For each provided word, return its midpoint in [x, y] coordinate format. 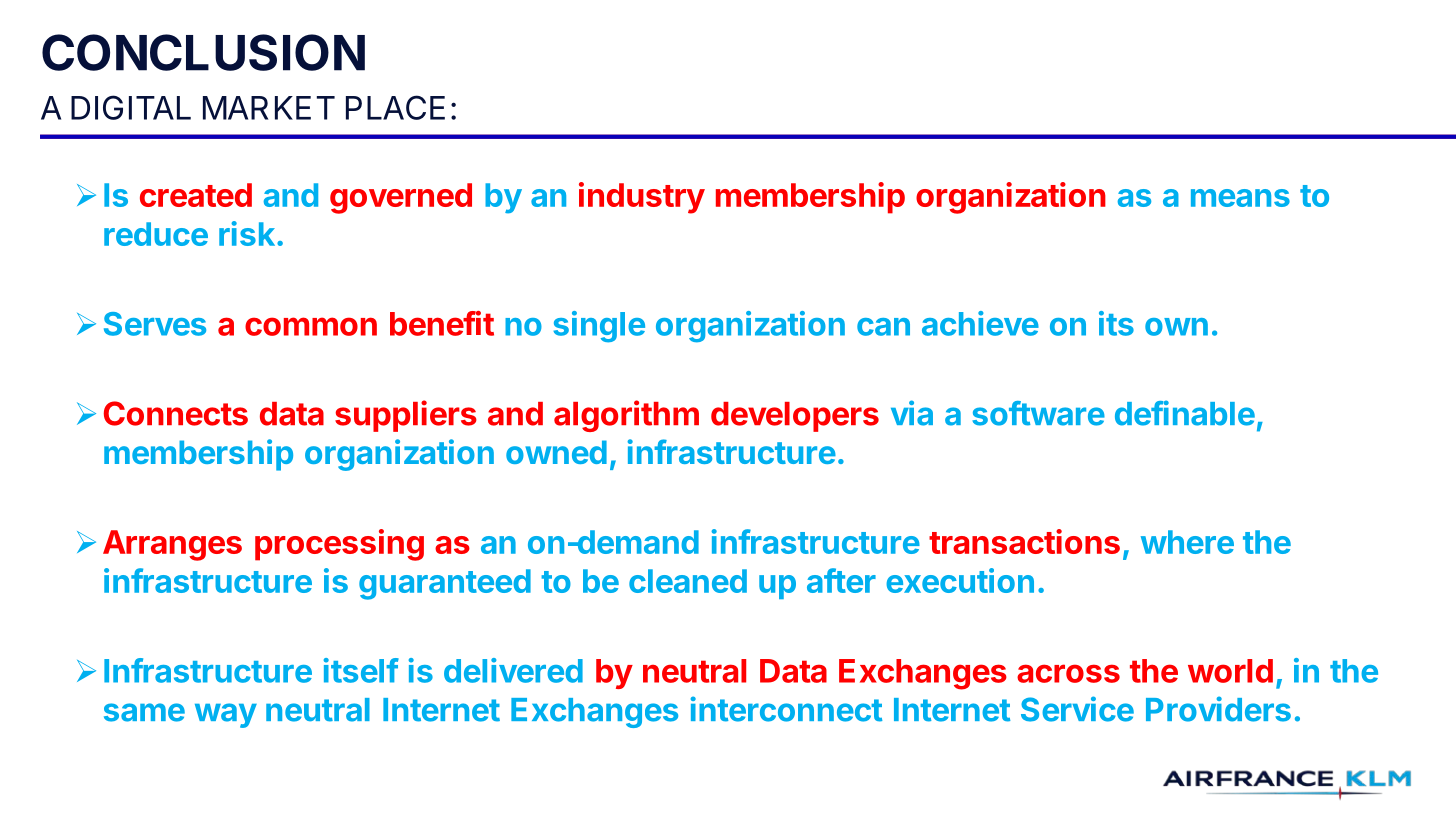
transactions [1024, 541]
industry [642, 198]
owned [556, 452]
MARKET [269, 108]
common [311, 326]
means [1240, 198]
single [599, 327]
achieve [980, 323]
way [226, 715]
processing [339, 545]
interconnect [786, 709]
